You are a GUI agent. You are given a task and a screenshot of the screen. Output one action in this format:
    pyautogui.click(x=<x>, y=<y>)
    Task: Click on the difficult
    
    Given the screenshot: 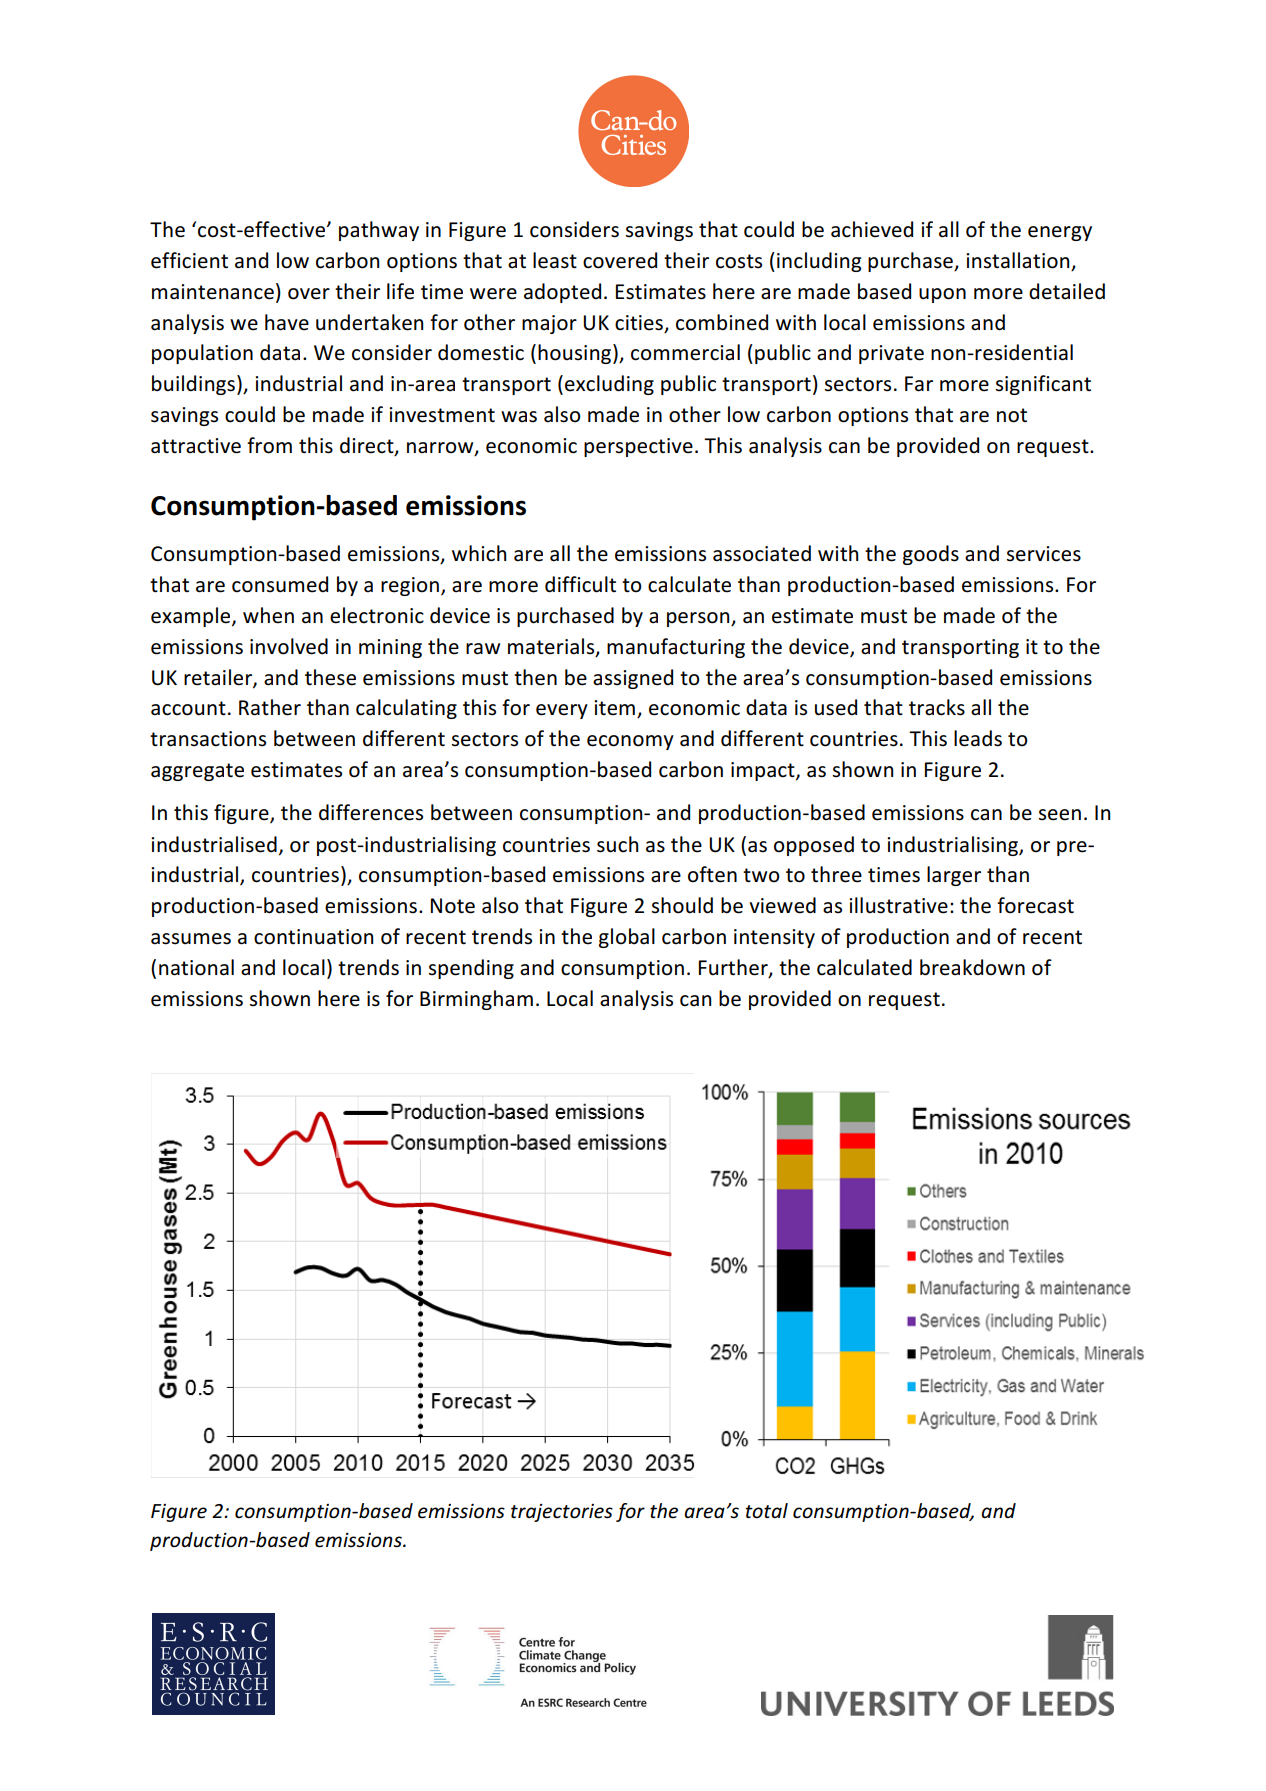 What is the action you would take?
    pyautogui.click(x=580, y=584)
